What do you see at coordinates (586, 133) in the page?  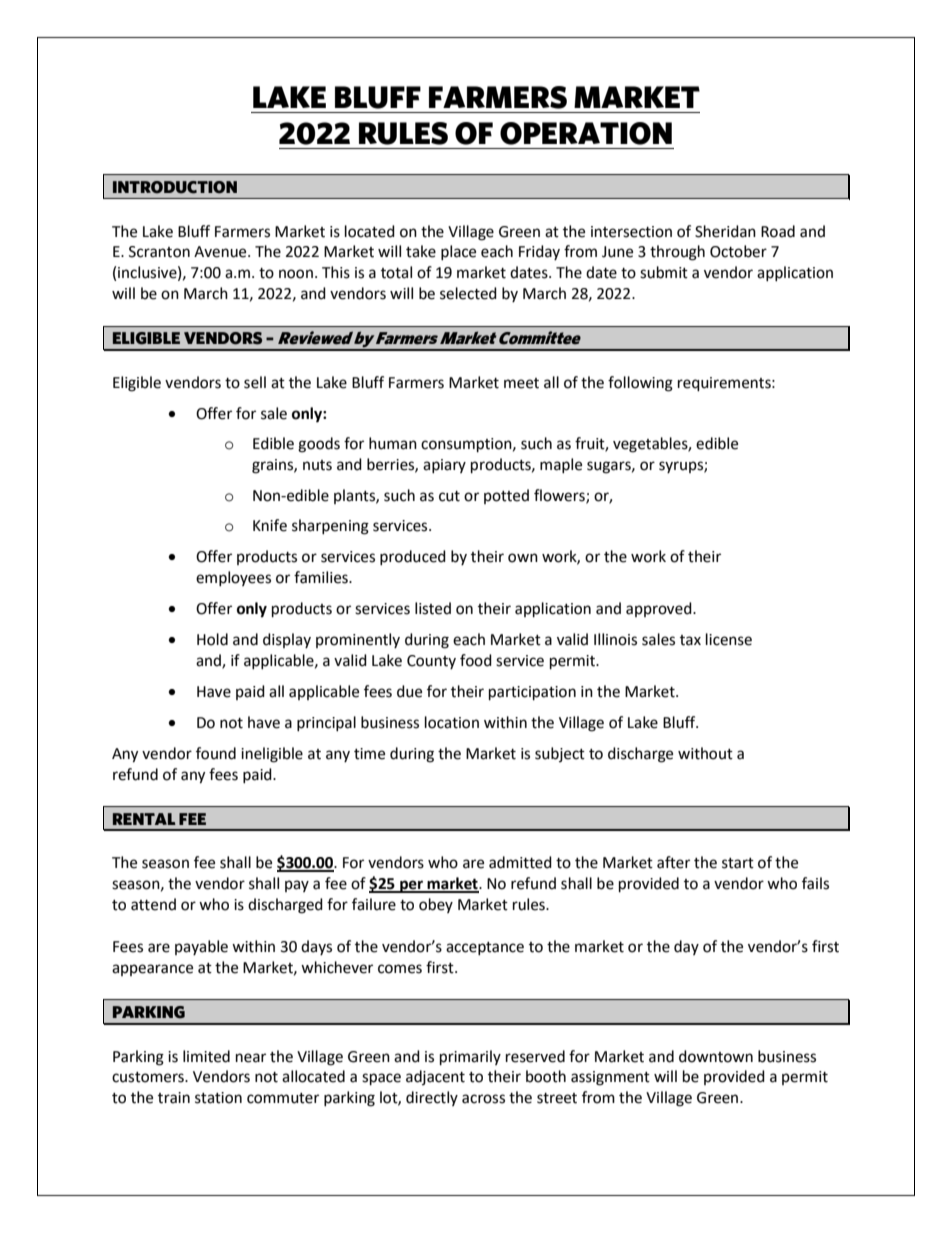 I see `OPERATION` at bounding box center [586, 133].
